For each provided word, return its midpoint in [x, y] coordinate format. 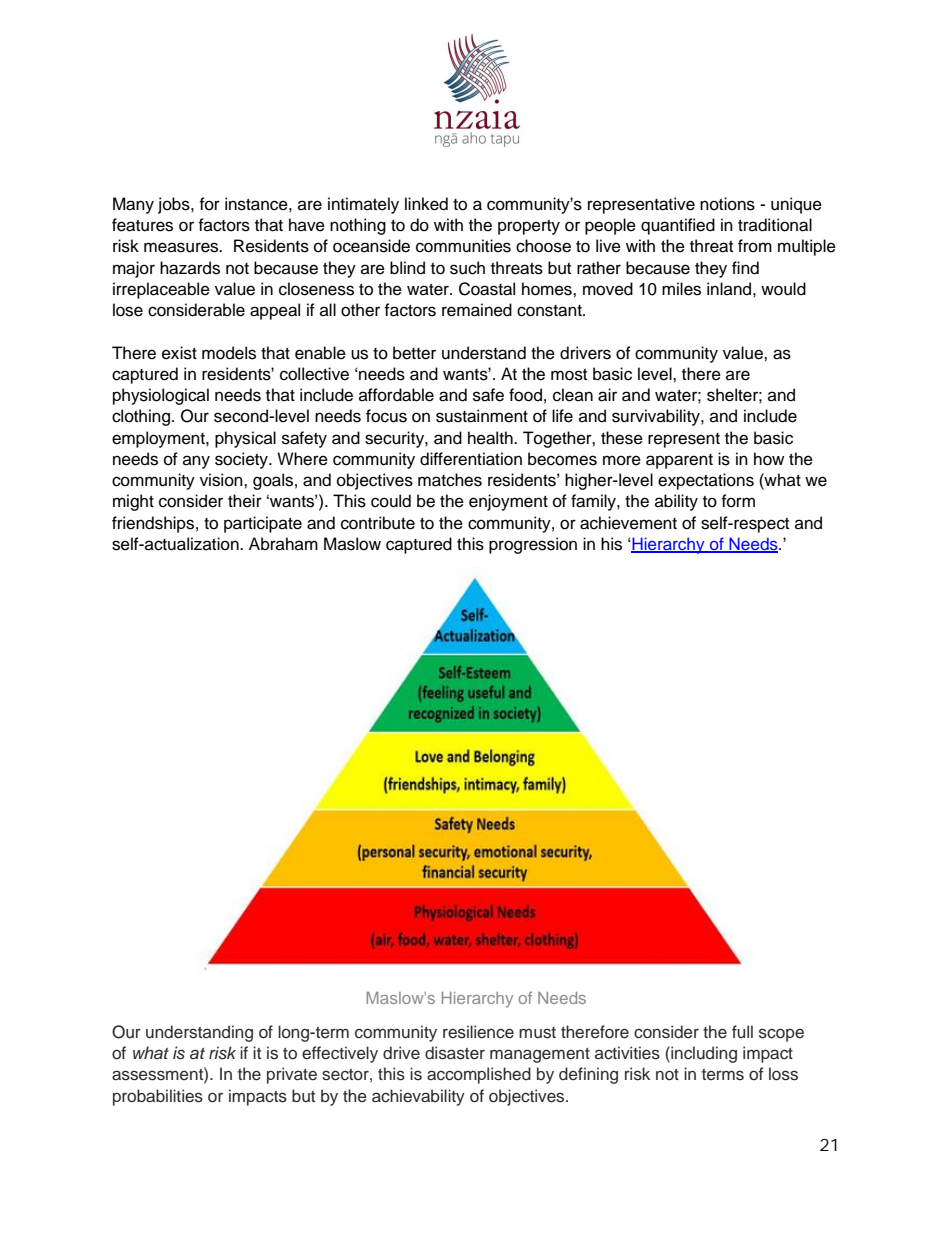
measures [182, 247]
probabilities [158, 1097]
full [742, 1031]
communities [463, 246]
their [245, 501]
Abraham [283, 544]
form [738, 501]
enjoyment [508, 502]
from [755, 246]
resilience [478, 1032]
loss [783, 1074]
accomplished [479, 1075]
